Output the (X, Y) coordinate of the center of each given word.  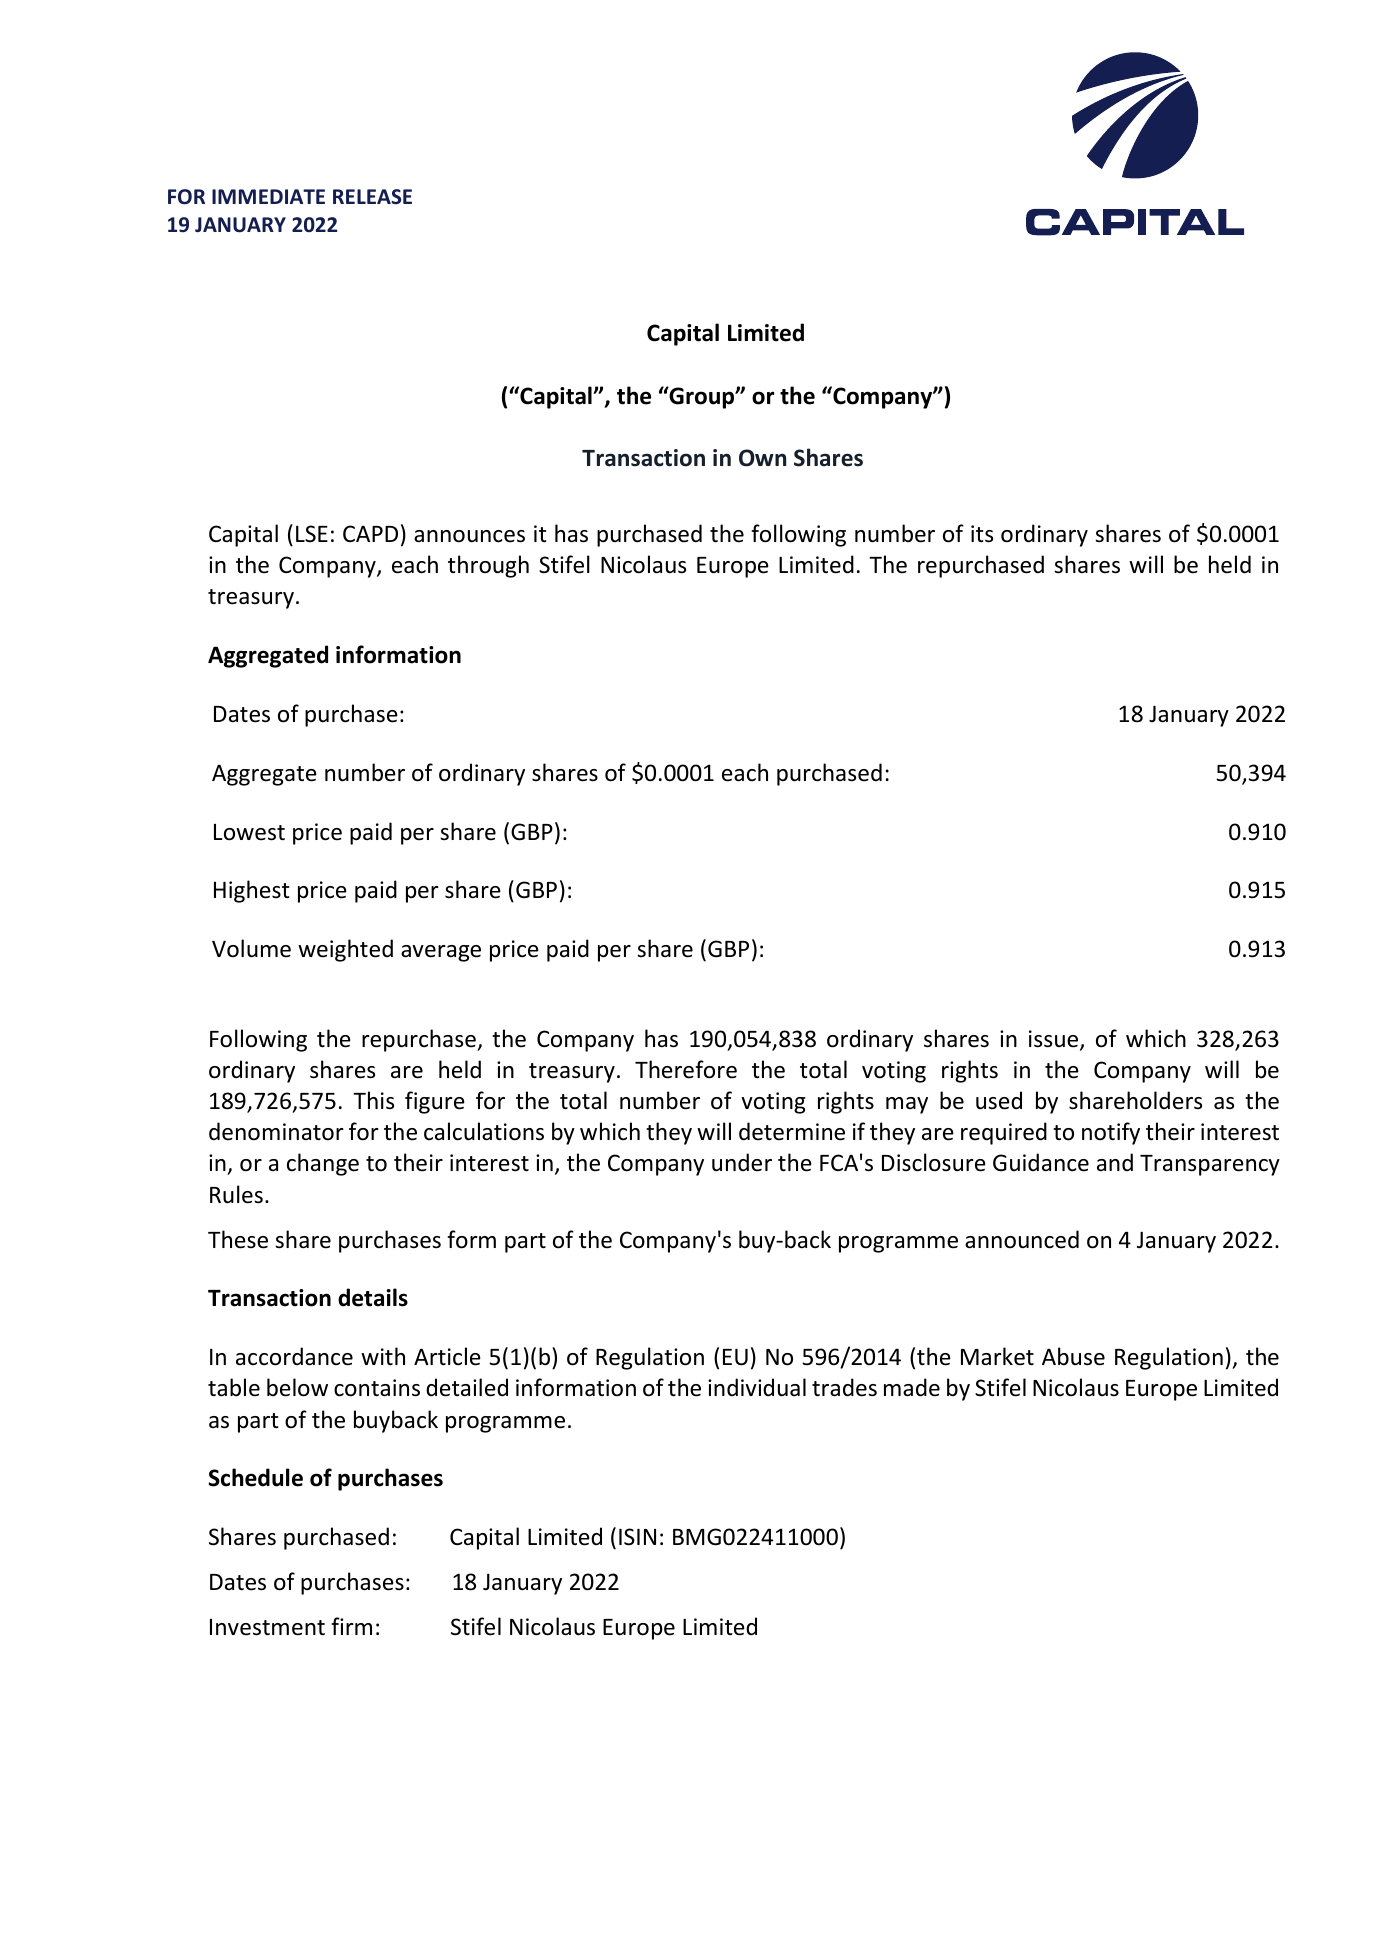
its (982, 534)
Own (762, 458)
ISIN (637, 1537)
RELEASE (372, 197)
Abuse (1073, 1356)
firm (351, 1626)
